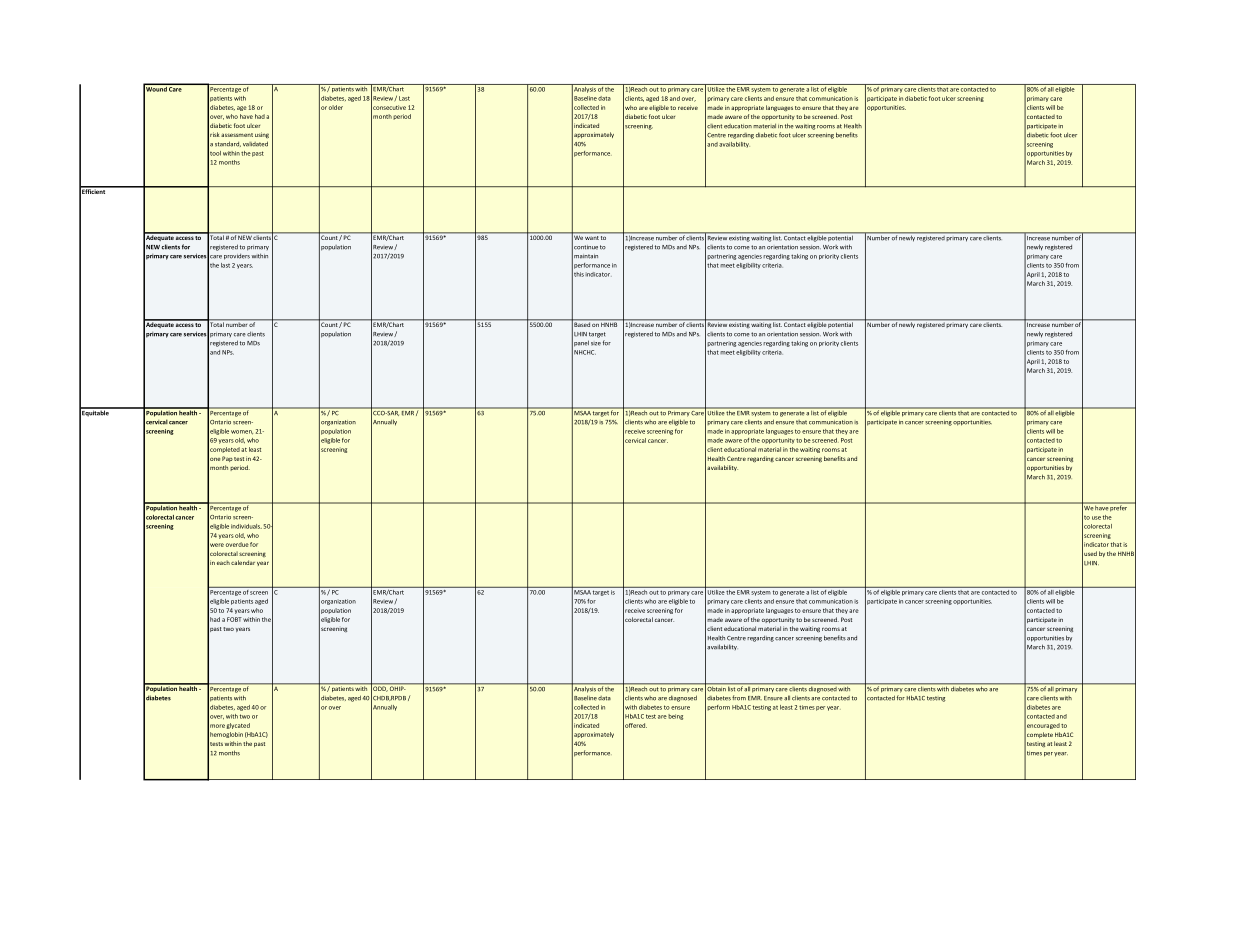 This document has height=952, width=1233. Describe the element at coordinates (336, 107) in the document. I see `older` at that location.
